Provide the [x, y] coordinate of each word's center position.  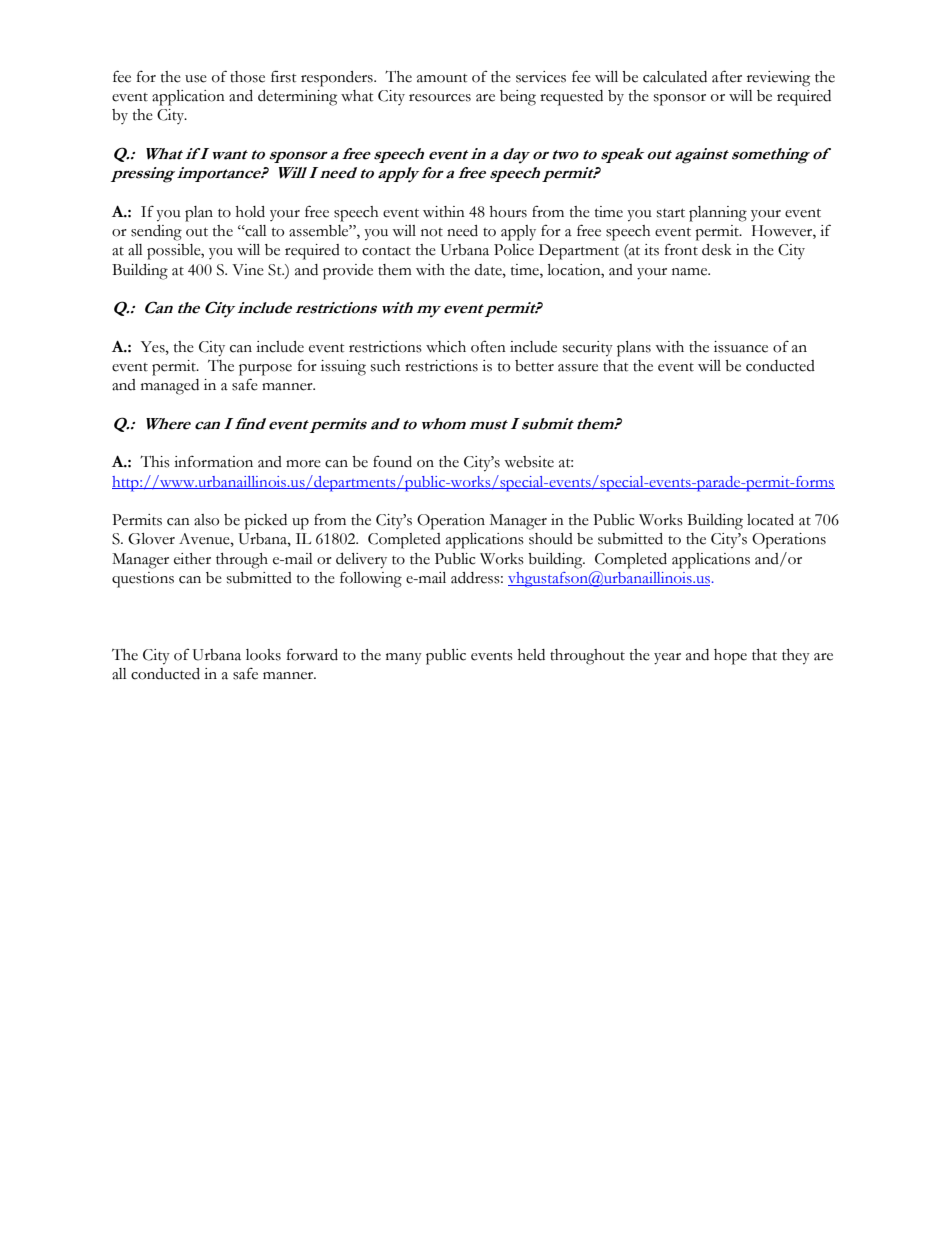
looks [263, 655]
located [770, 520]
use [196, 79]
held [531, 655]
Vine [248, 270]
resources [440, 98]
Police [514, 250]
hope [730, 657]
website [529, 462]
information [213, 462]
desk [717, 250]
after [727, 76]
